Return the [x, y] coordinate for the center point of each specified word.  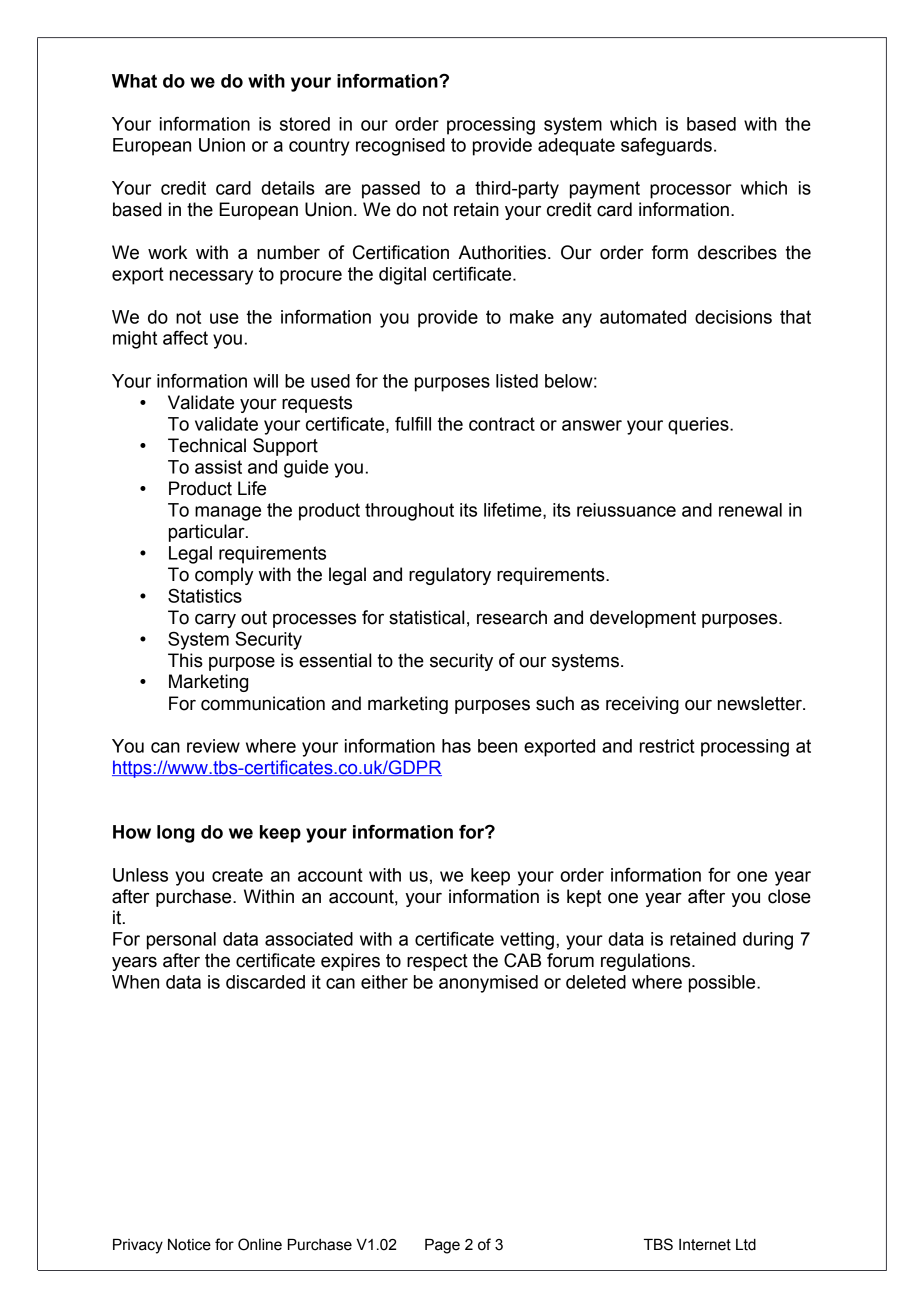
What [134, 81]
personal [181, 941]
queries [699, 426]
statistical [426, 617]
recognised [400, 147]
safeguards [666, 146]
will [265, 381]
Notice [189, 1245]
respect [437, 962]
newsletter [761, 703]
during [768, 941]
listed [517, 381]
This [185, 660]
